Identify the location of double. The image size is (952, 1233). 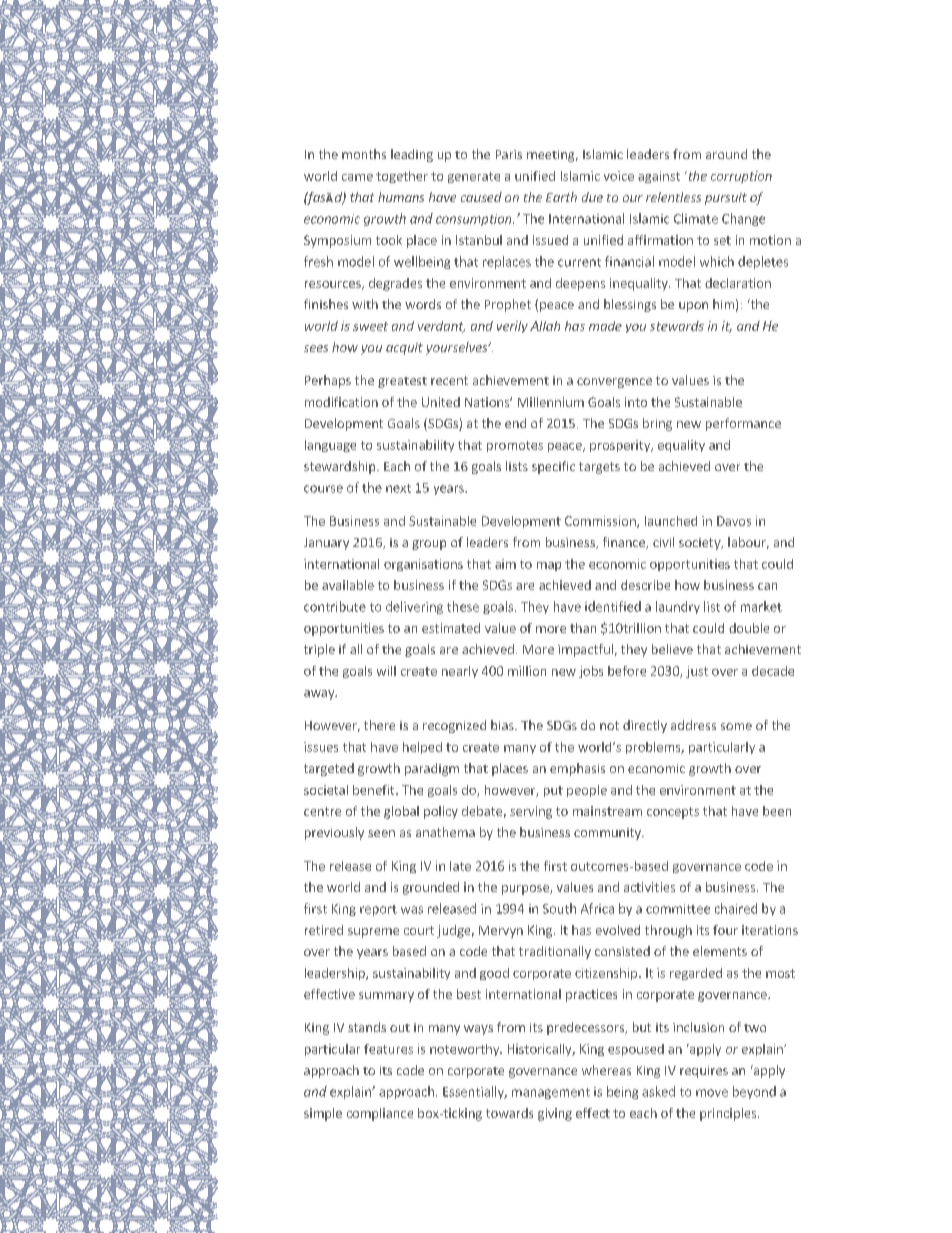
(749, 628).
